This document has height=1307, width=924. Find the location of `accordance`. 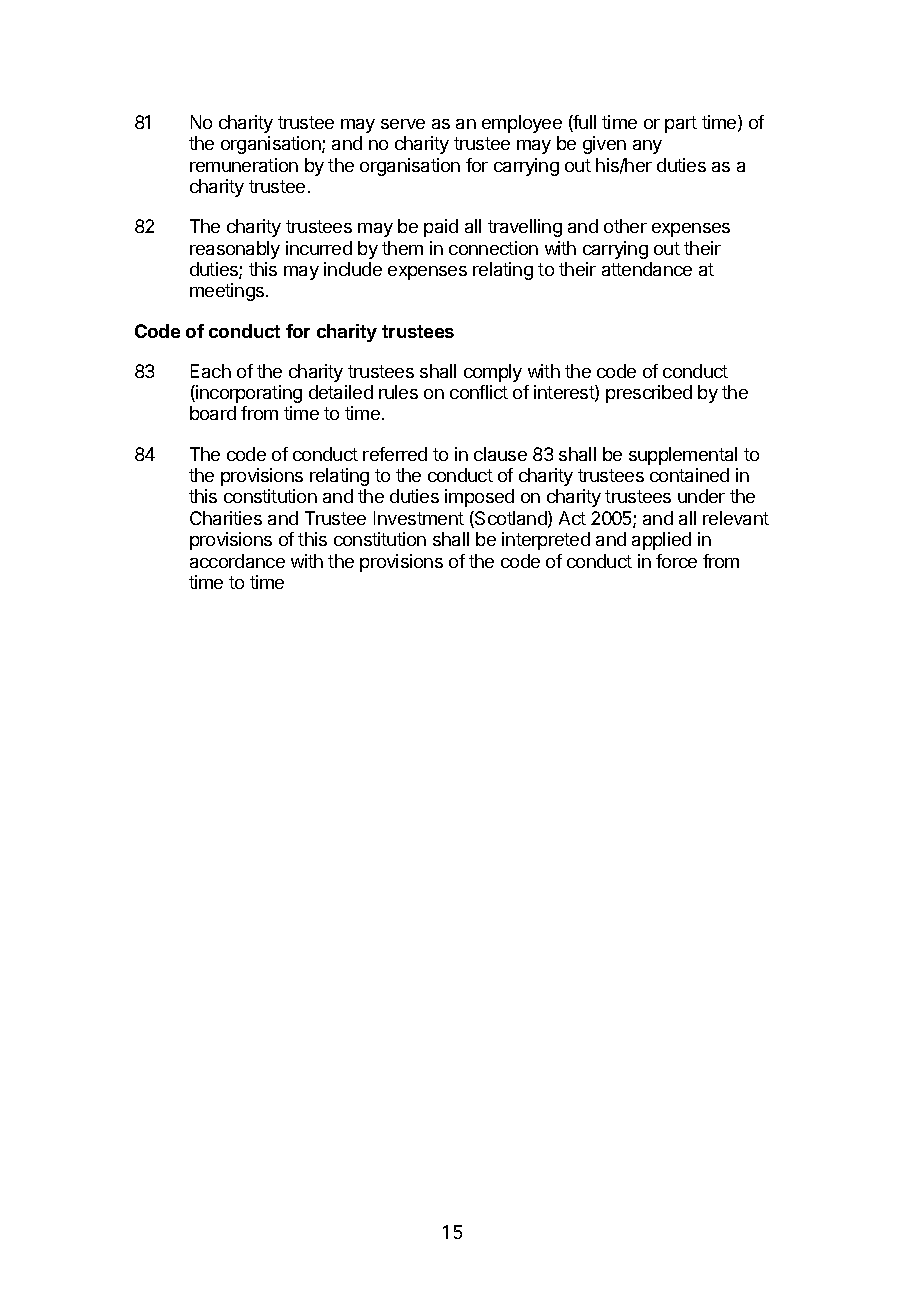

accordance is located at coordinates (237, 561).
